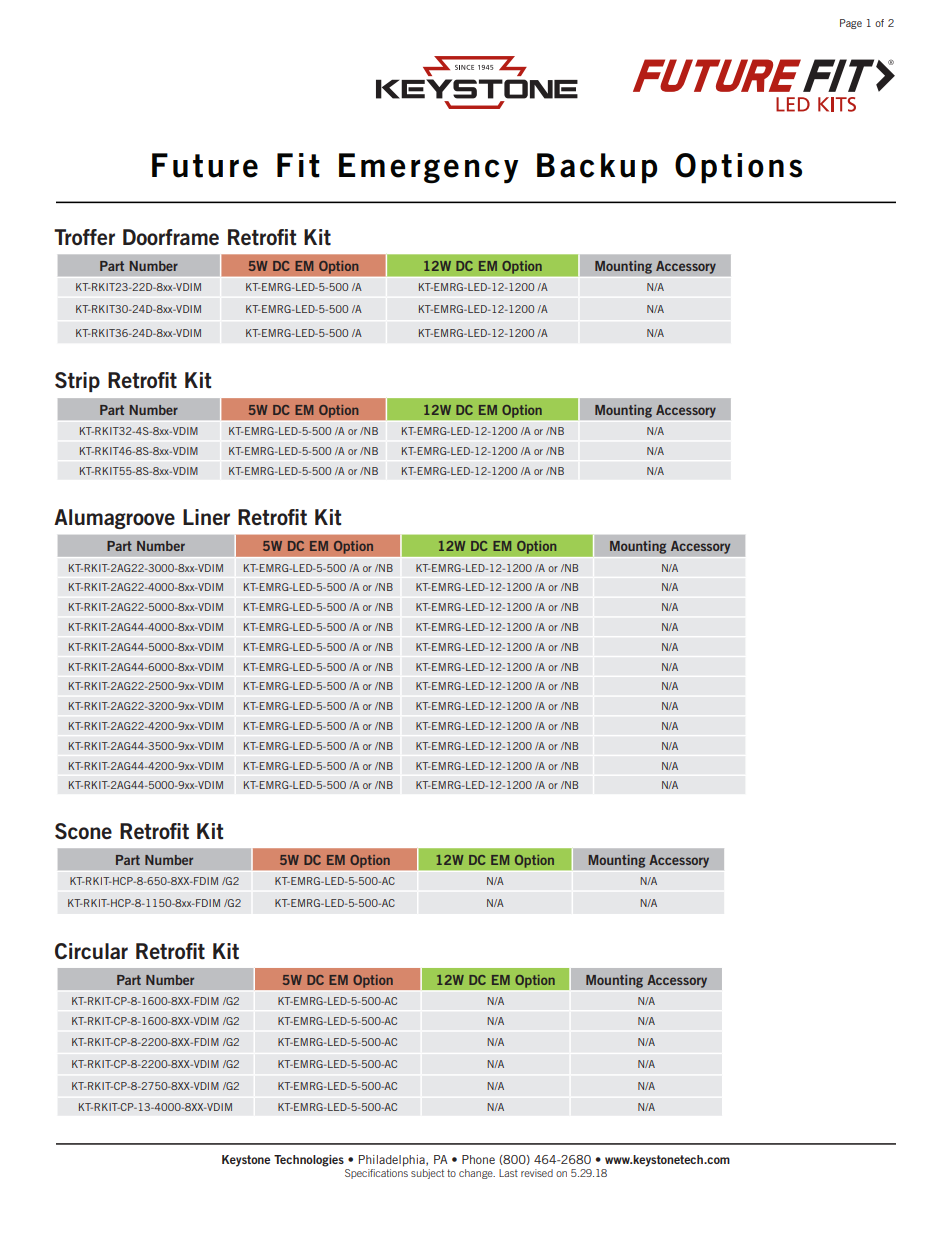  Describe the element at coordinates (537, 1173) in the image. I see `revised` at that location.
